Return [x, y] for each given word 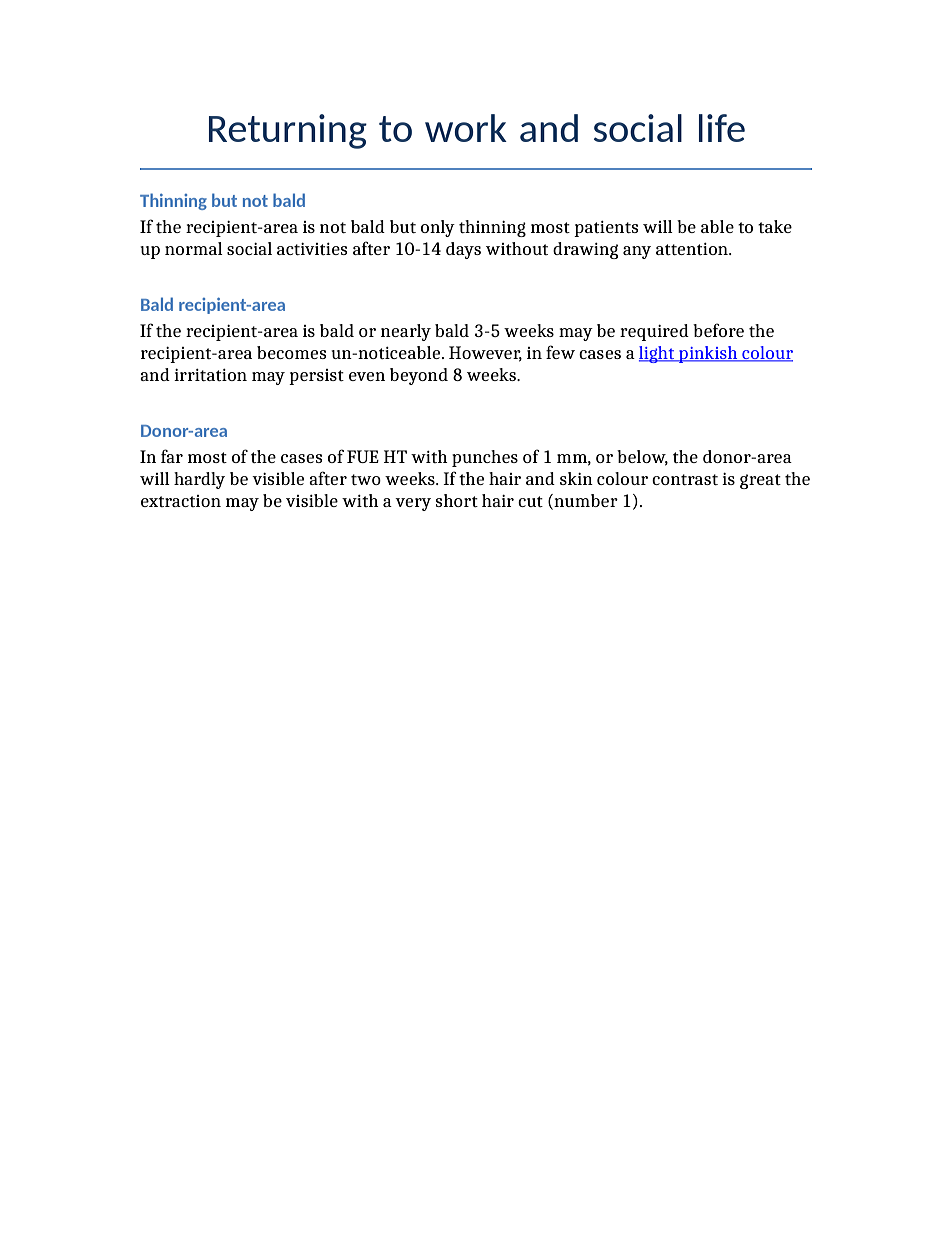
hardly [199, 480]
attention [693, 249]
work [466, 128]
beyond [419, 376]
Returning [288, 131]
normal [194, 248]
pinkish [708, 354]
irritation [210, 375]
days [463, 250]
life [722, 128]
